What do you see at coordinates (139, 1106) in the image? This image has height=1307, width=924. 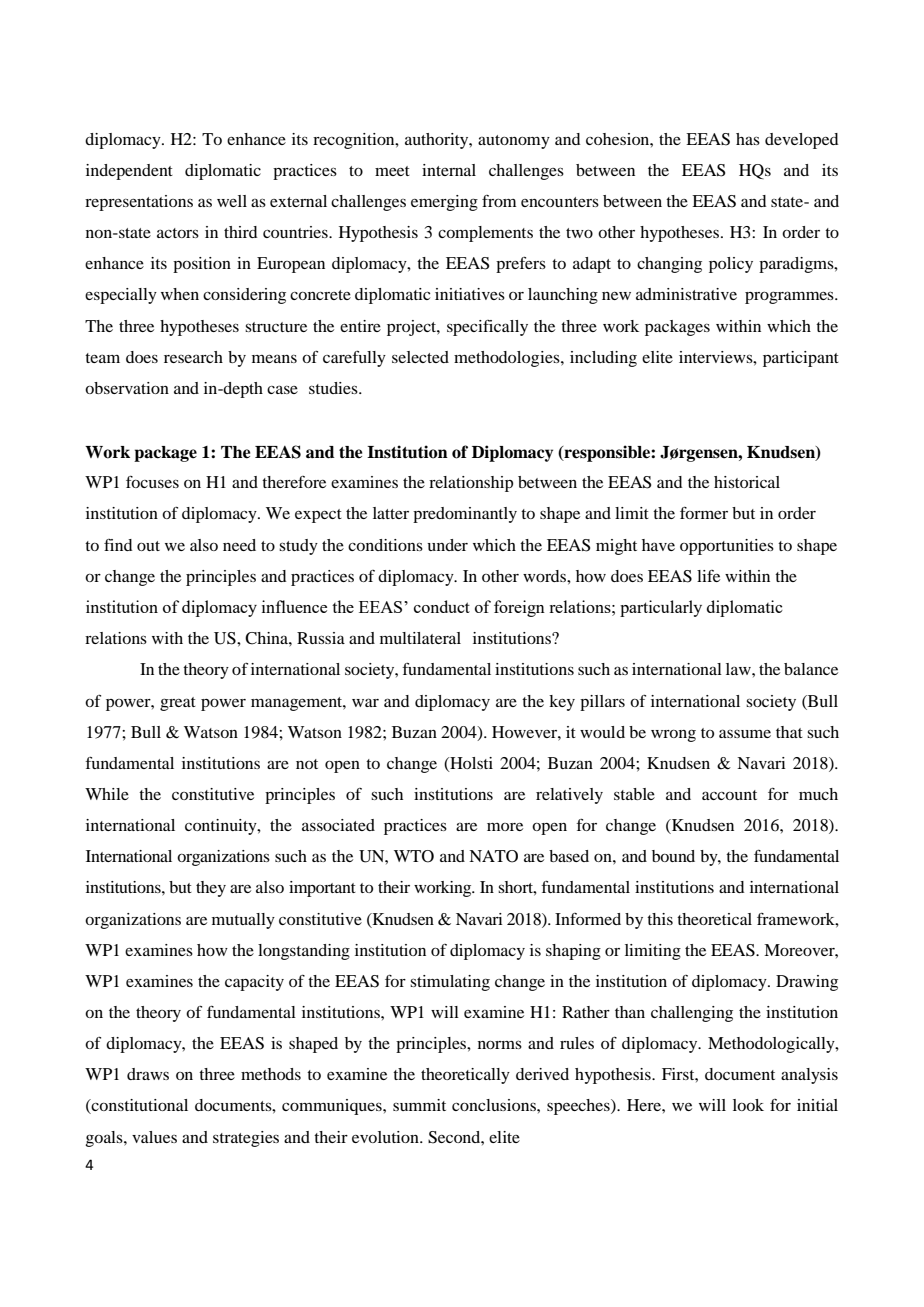 I see `constitutional` at bounding box center [139, 1106].
